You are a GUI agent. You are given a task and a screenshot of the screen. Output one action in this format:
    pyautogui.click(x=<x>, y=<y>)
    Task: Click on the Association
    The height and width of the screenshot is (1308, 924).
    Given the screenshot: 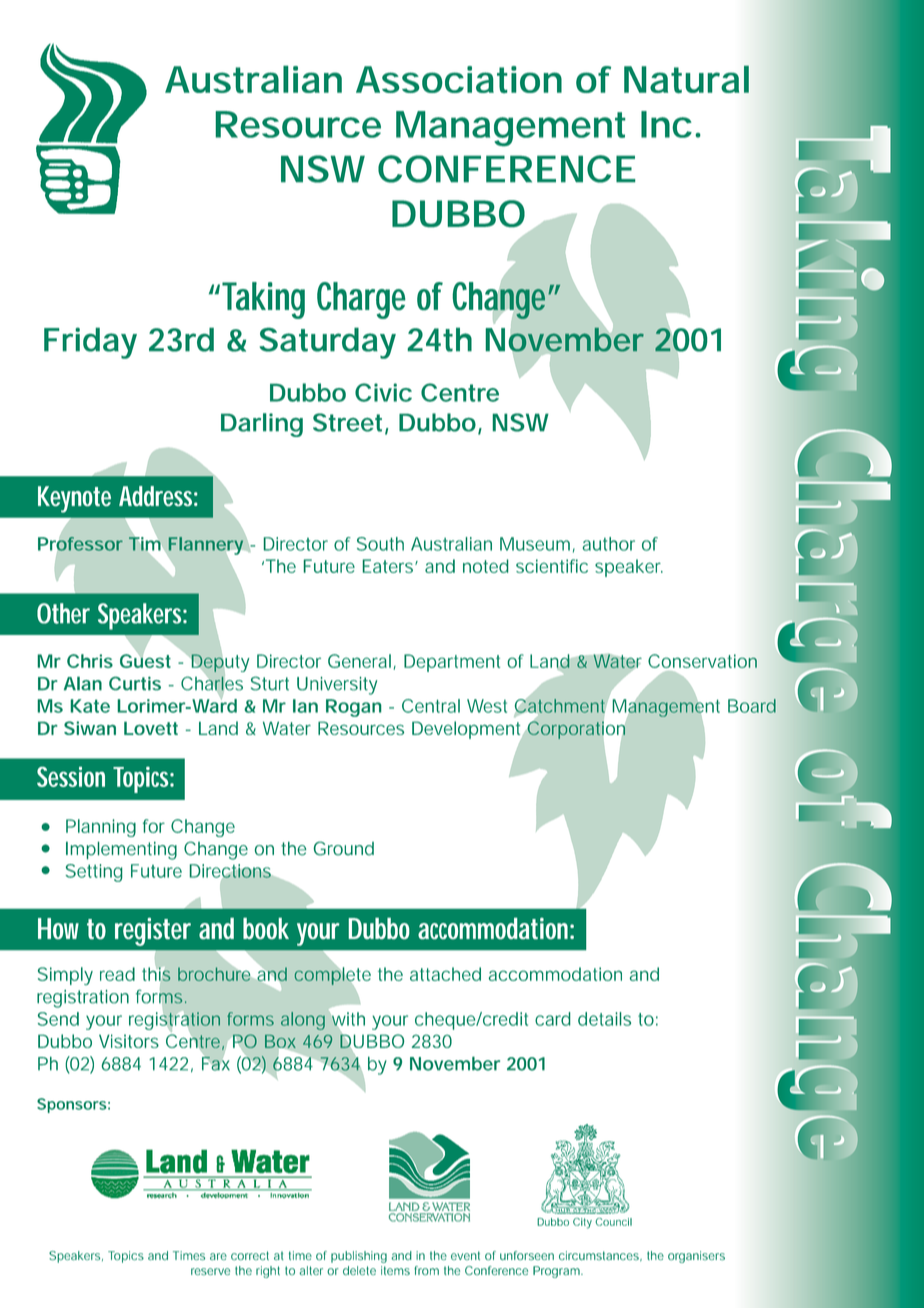 What is the action you would take?
    pyautogui.click(x=459, y=79)
